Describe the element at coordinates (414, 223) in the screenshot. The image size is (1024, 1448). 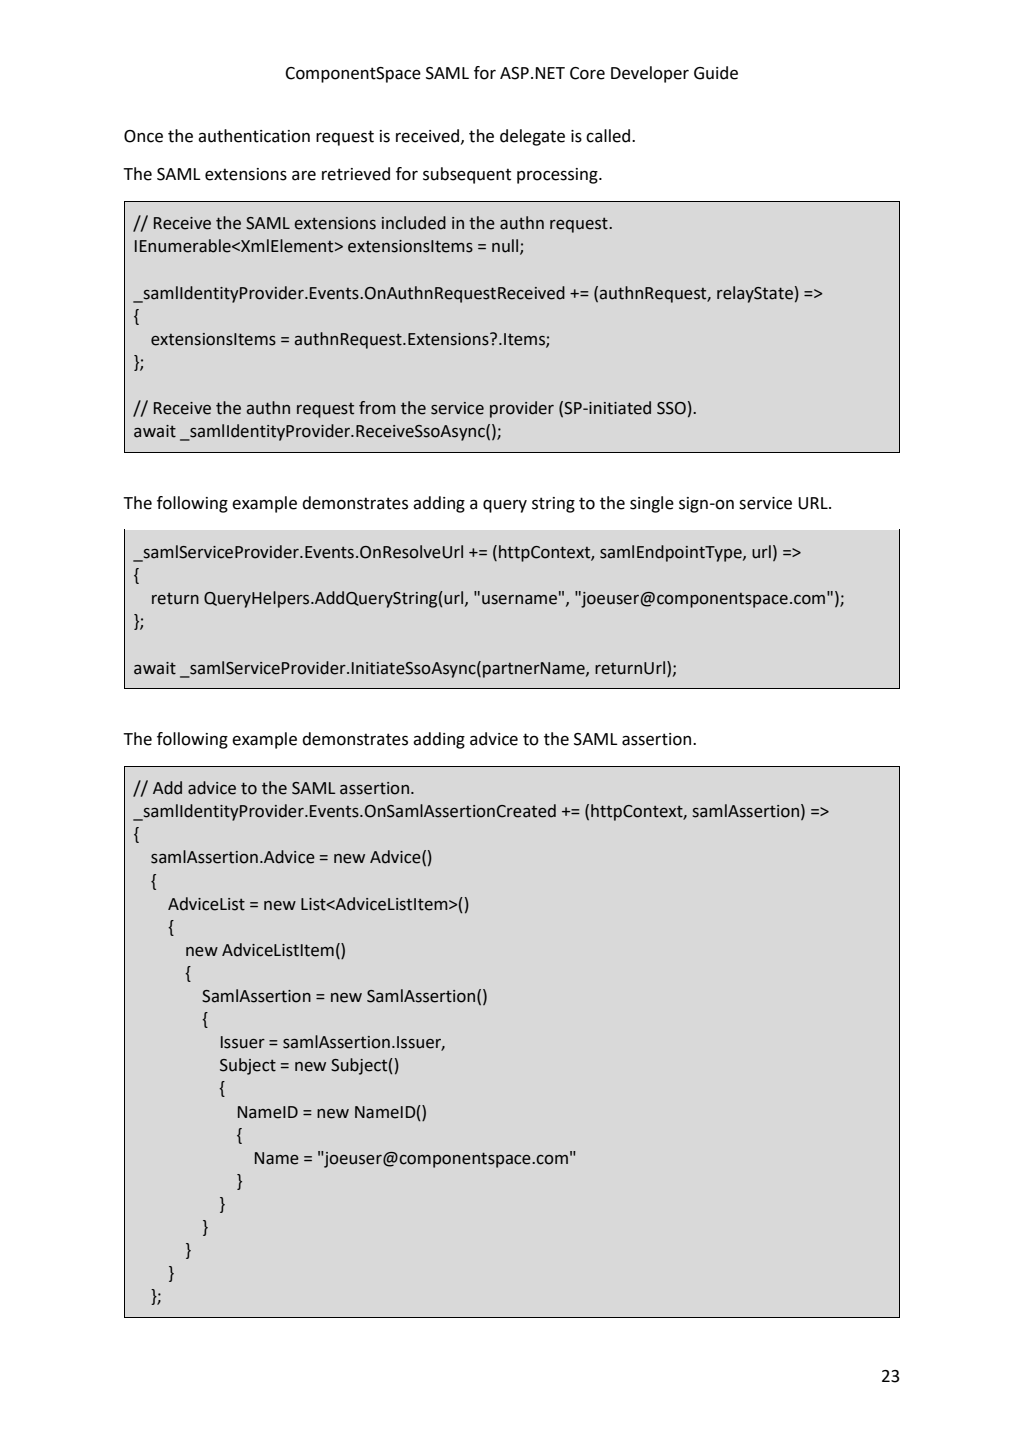
I see `included` at that location.
